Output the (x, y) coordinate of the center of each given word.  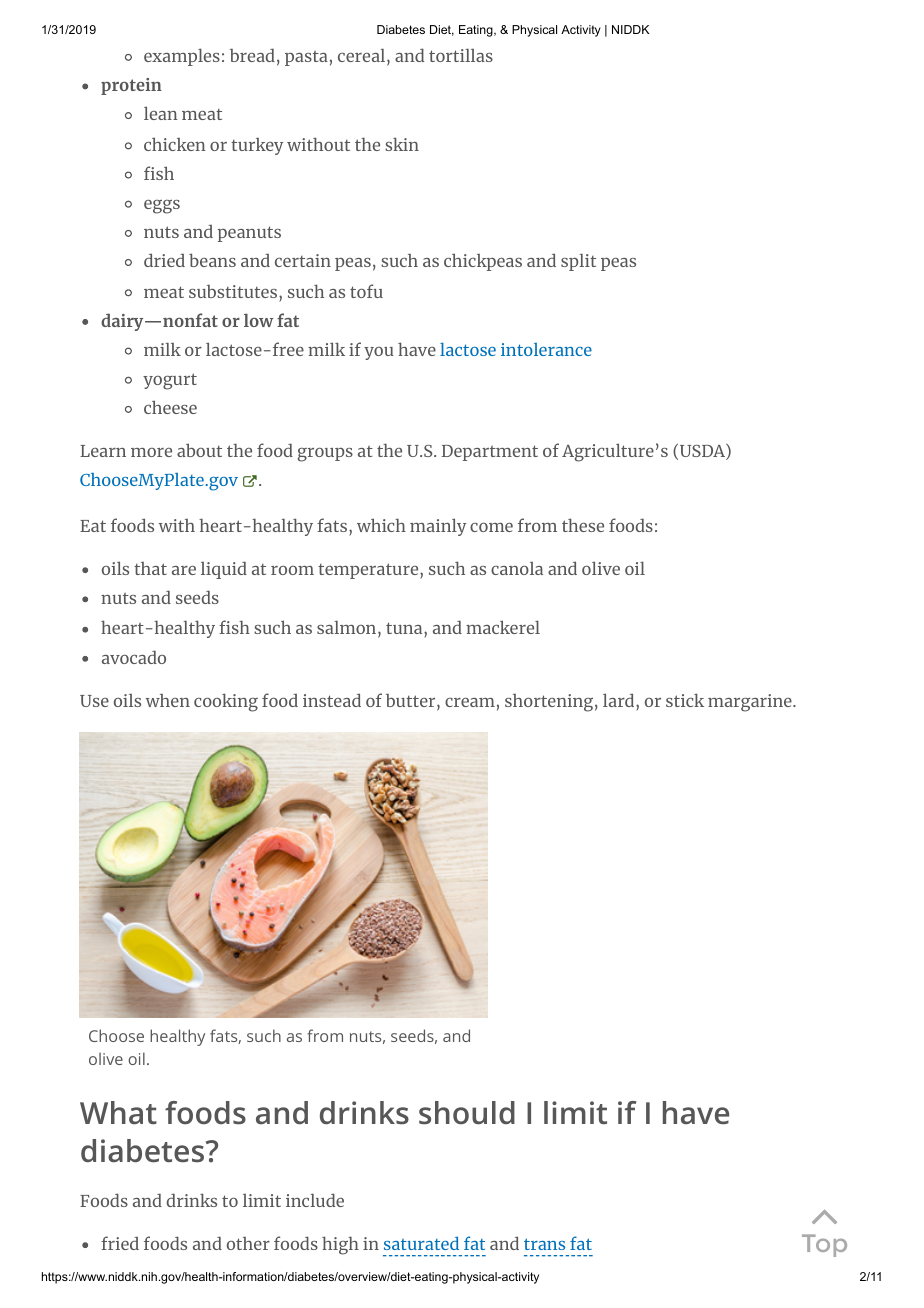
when (168, 700)
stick (685, 700)
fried (120, 1243)
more (151, 452)
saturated (421, 1243)
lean (161, 113)
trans (544, 1244)
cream (470, 702)
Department (490, 453)
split (578, 262)
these (583, 525)
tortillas (461, 55)
